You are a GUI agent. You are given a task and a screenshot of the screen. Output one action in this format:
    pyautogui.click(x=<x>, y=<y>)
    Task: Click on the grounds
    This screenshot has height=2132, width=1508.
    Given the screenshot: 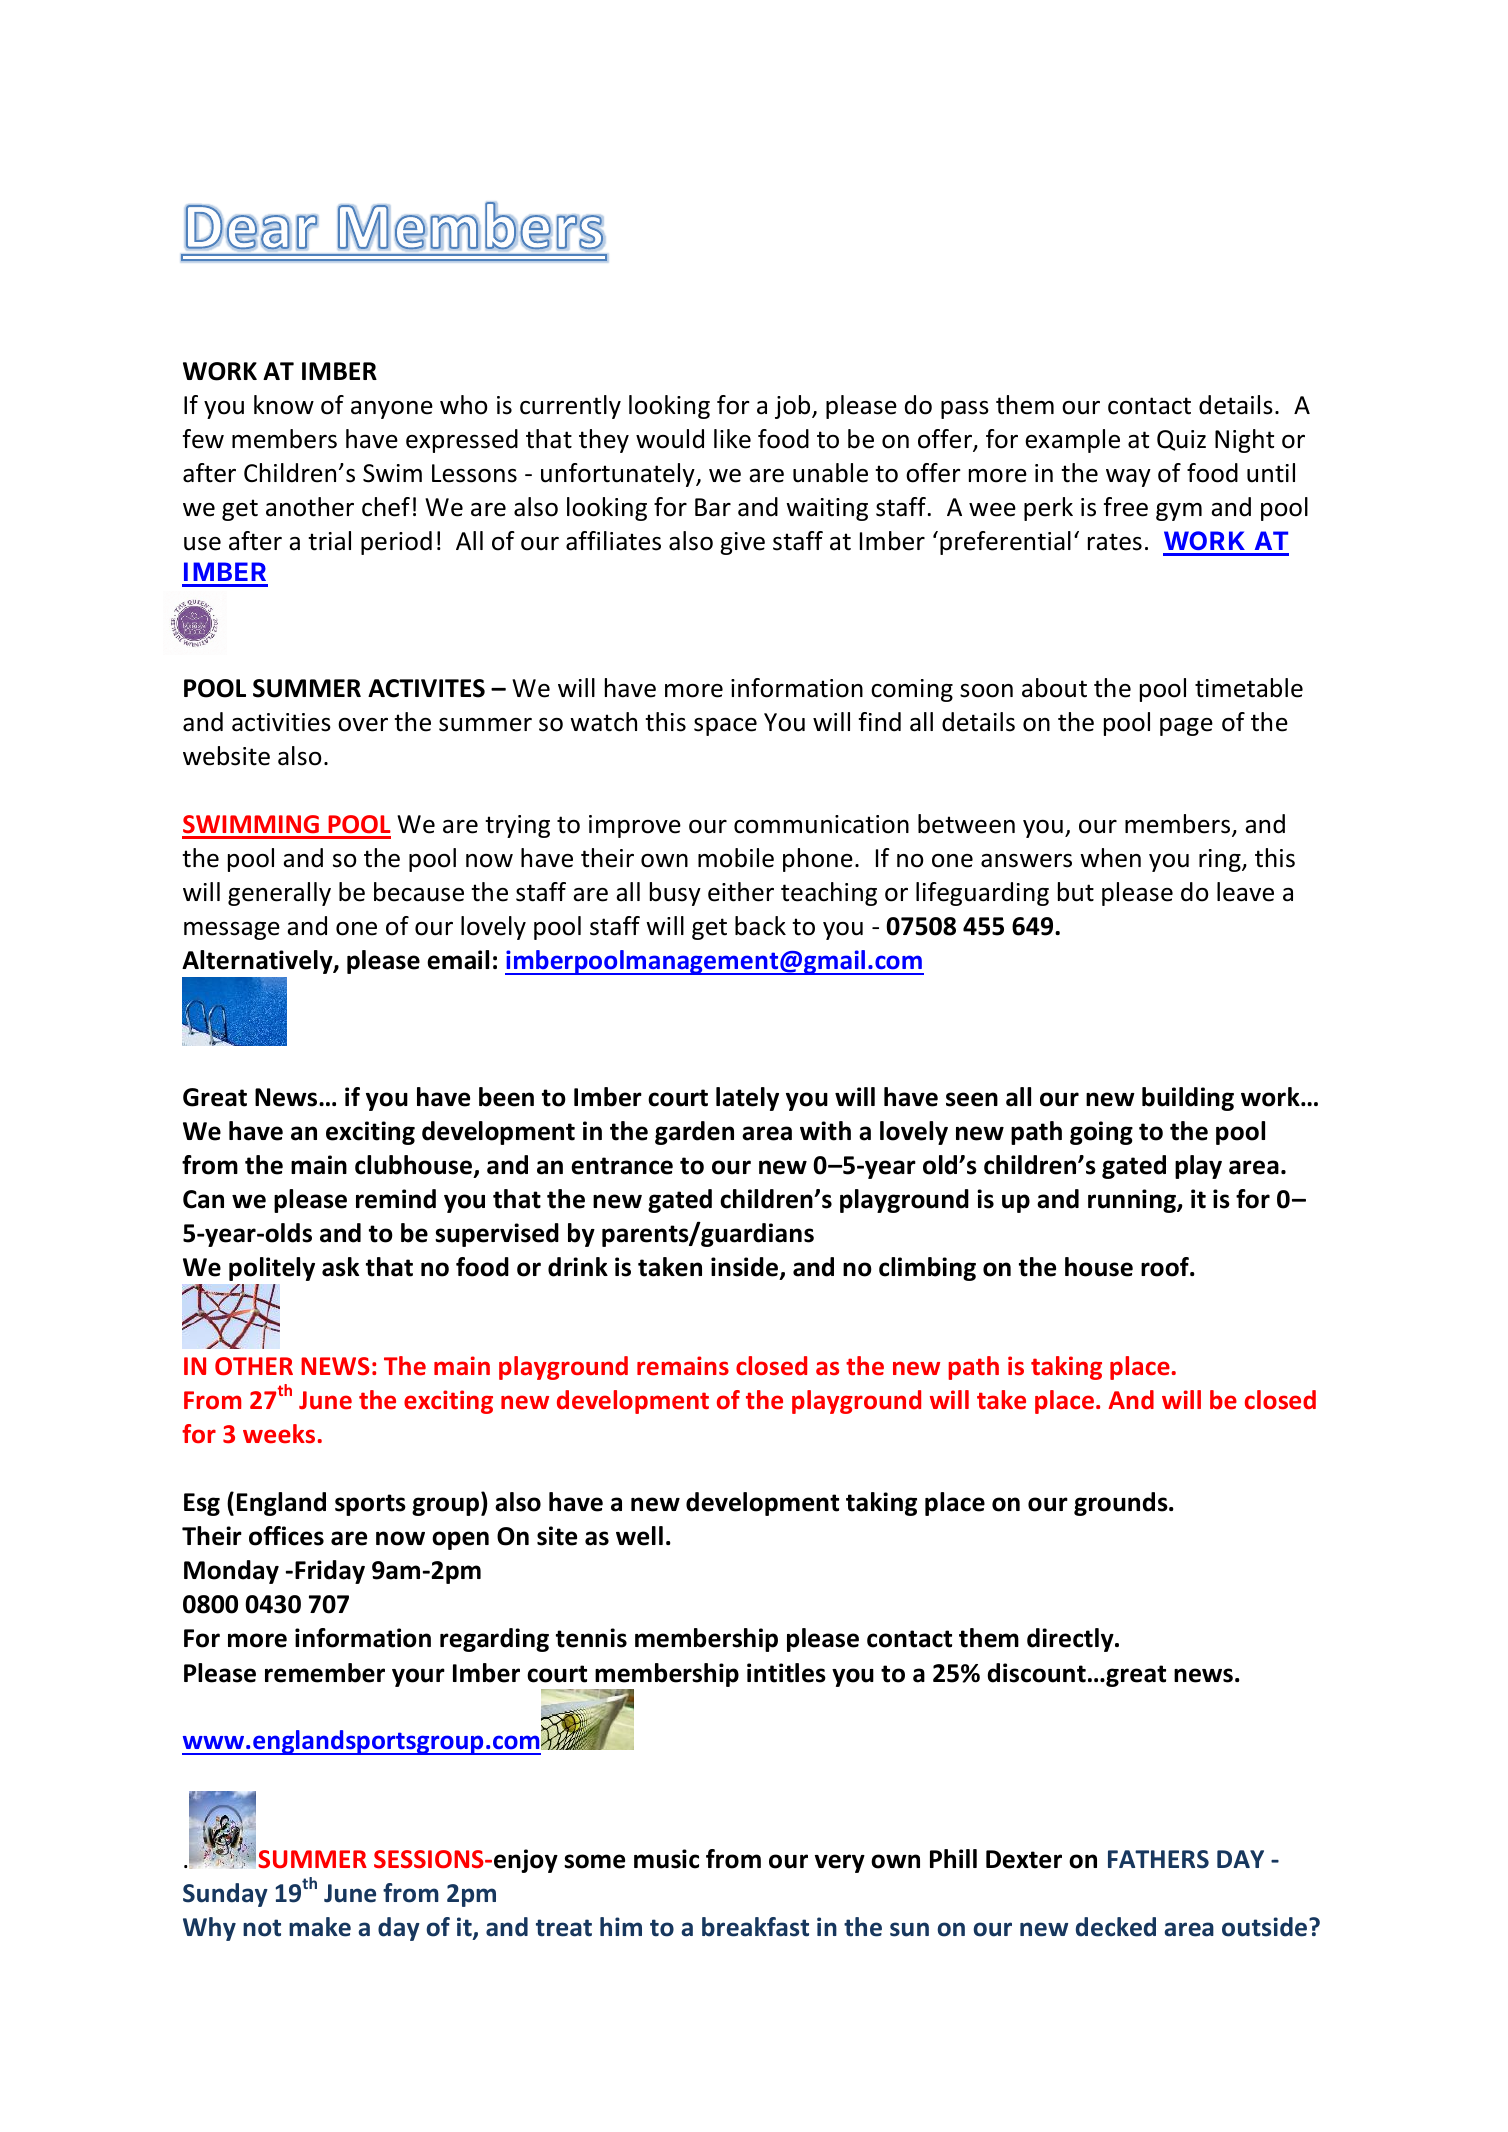 What is the action you would take?
    pyautogui.click(x=1122, y=1504)
